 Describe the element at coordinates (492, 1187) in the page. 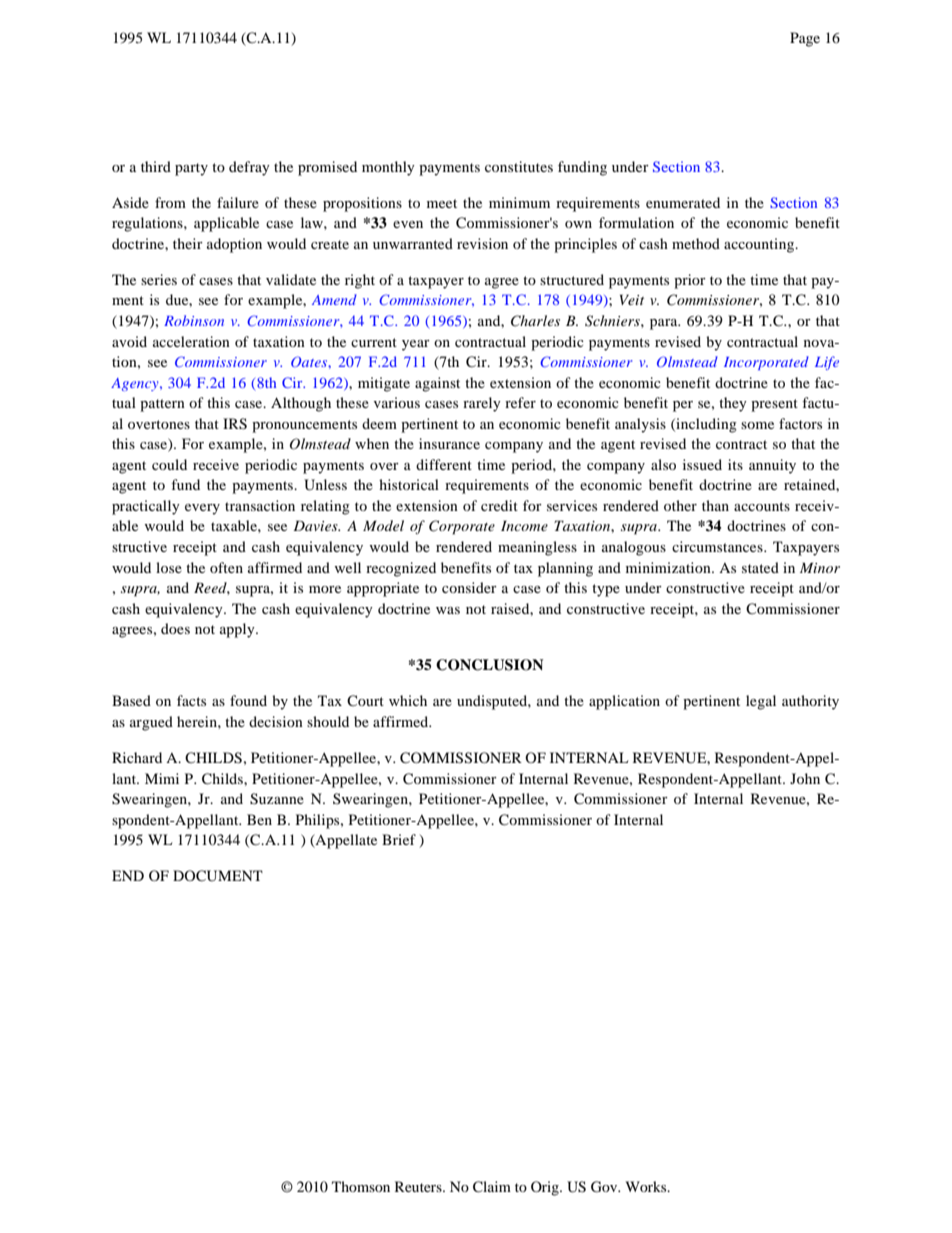

I see `Claim` at that location.
